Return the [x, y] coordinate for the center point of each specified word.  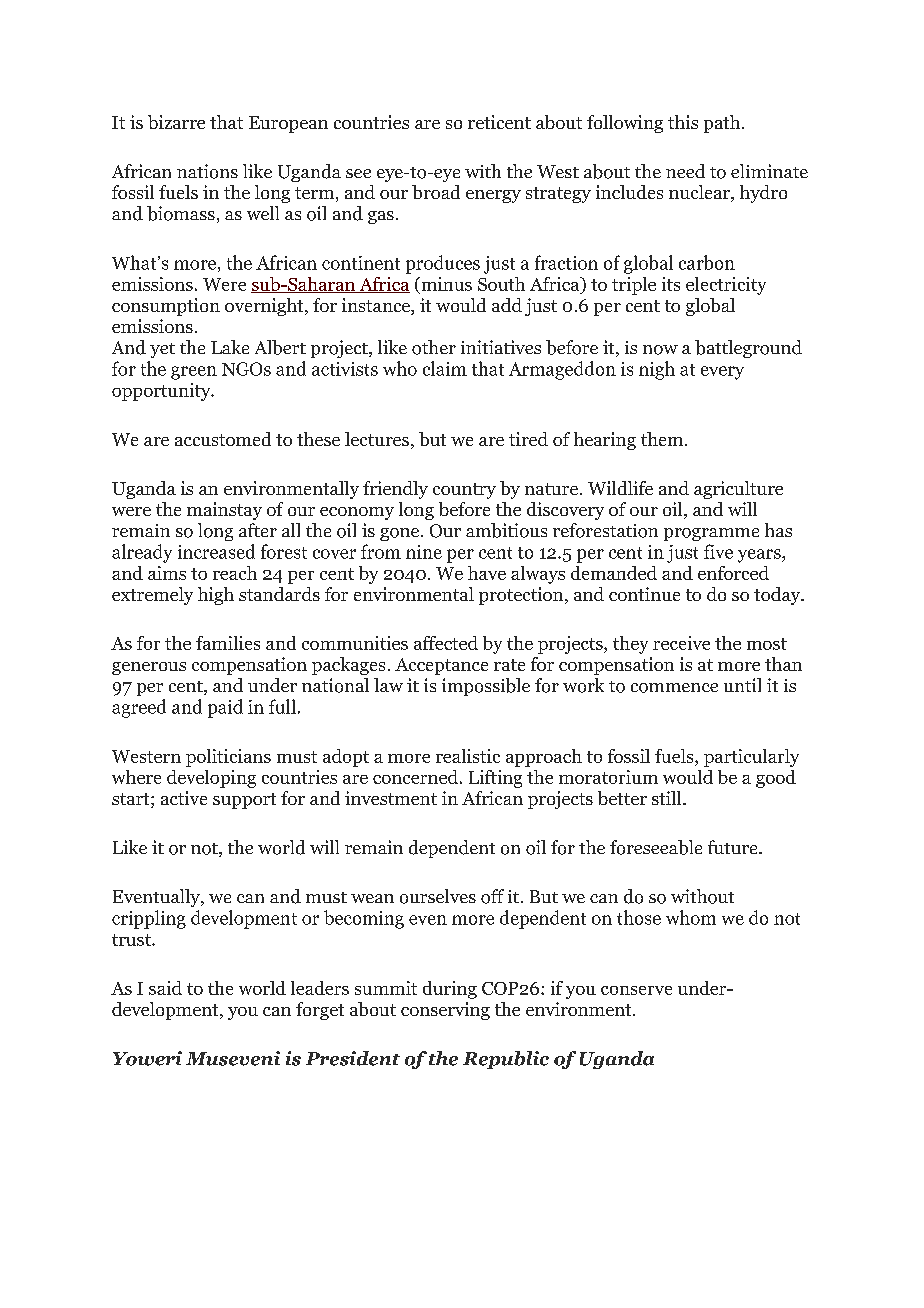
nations [207, 171]
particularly [751, 758]
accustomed [223, 439]
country [464, 491]
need [685, 171]
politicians [228, 758]
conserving [445, 1011]
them [662, 439]
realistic [468, 756]
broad [436, 192]
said [165, 988]
